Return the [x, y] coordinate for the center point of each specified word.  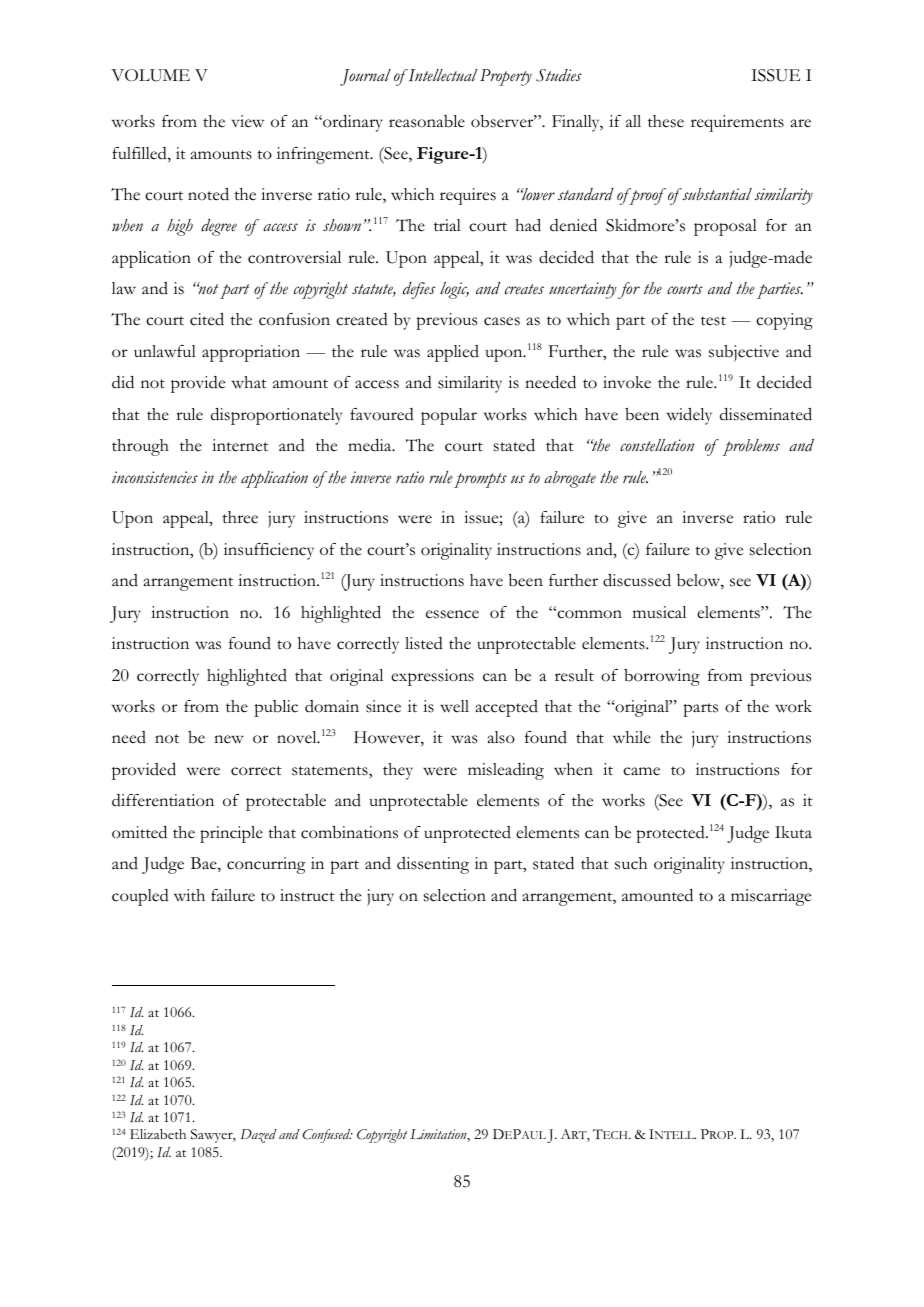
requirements [737, 123]
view [248, 121]
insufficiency [269, 551]
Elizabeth [158, 1134]
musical [659, 612]
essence [452, 614]
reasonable [427, 121]
